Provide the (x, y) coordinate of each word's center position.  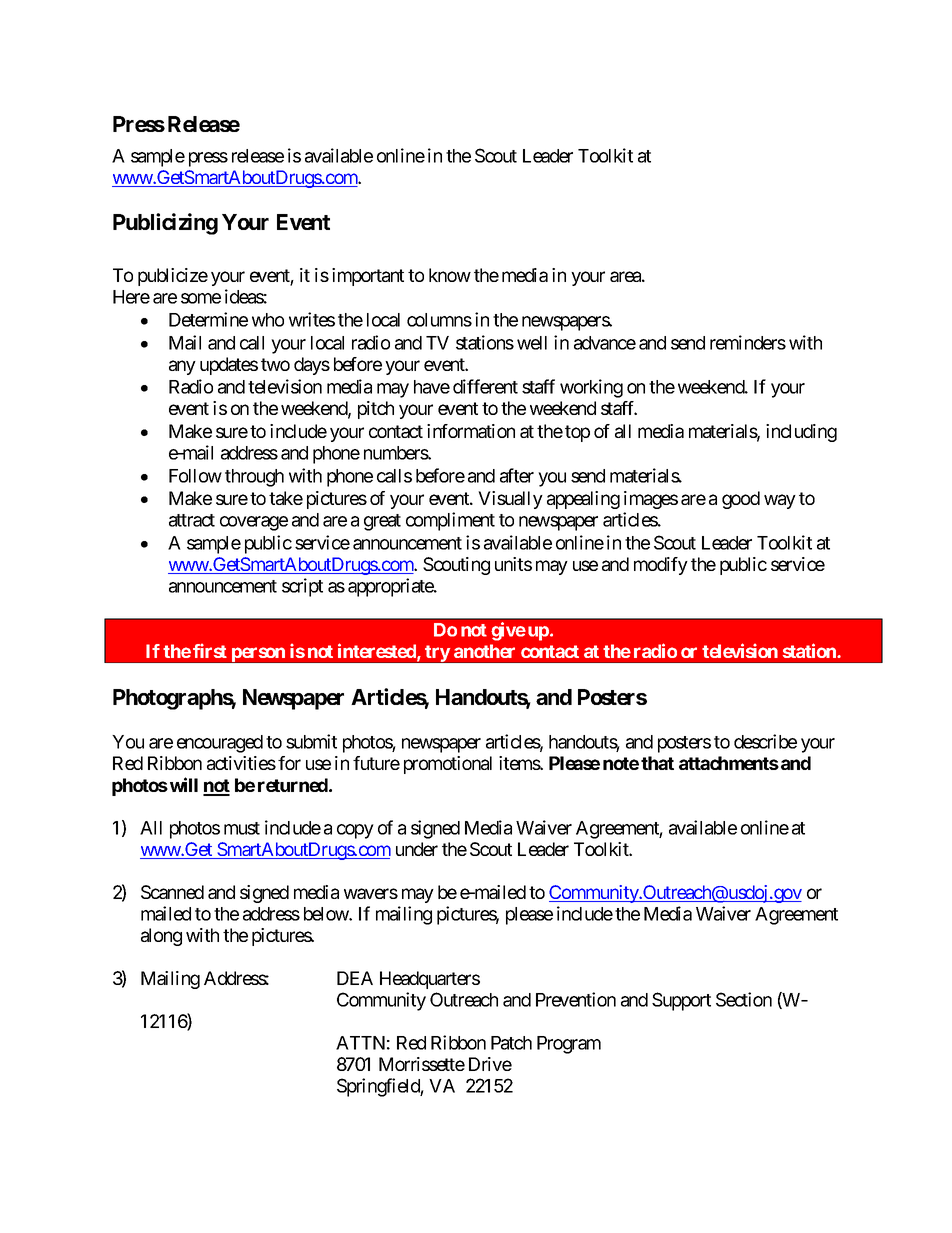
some (201, 298)
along (161, 937)
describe (765, 741)
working (591, 388)
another (484, 651)
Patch (511, 1043)
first (210, 650)
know (450, 275)
